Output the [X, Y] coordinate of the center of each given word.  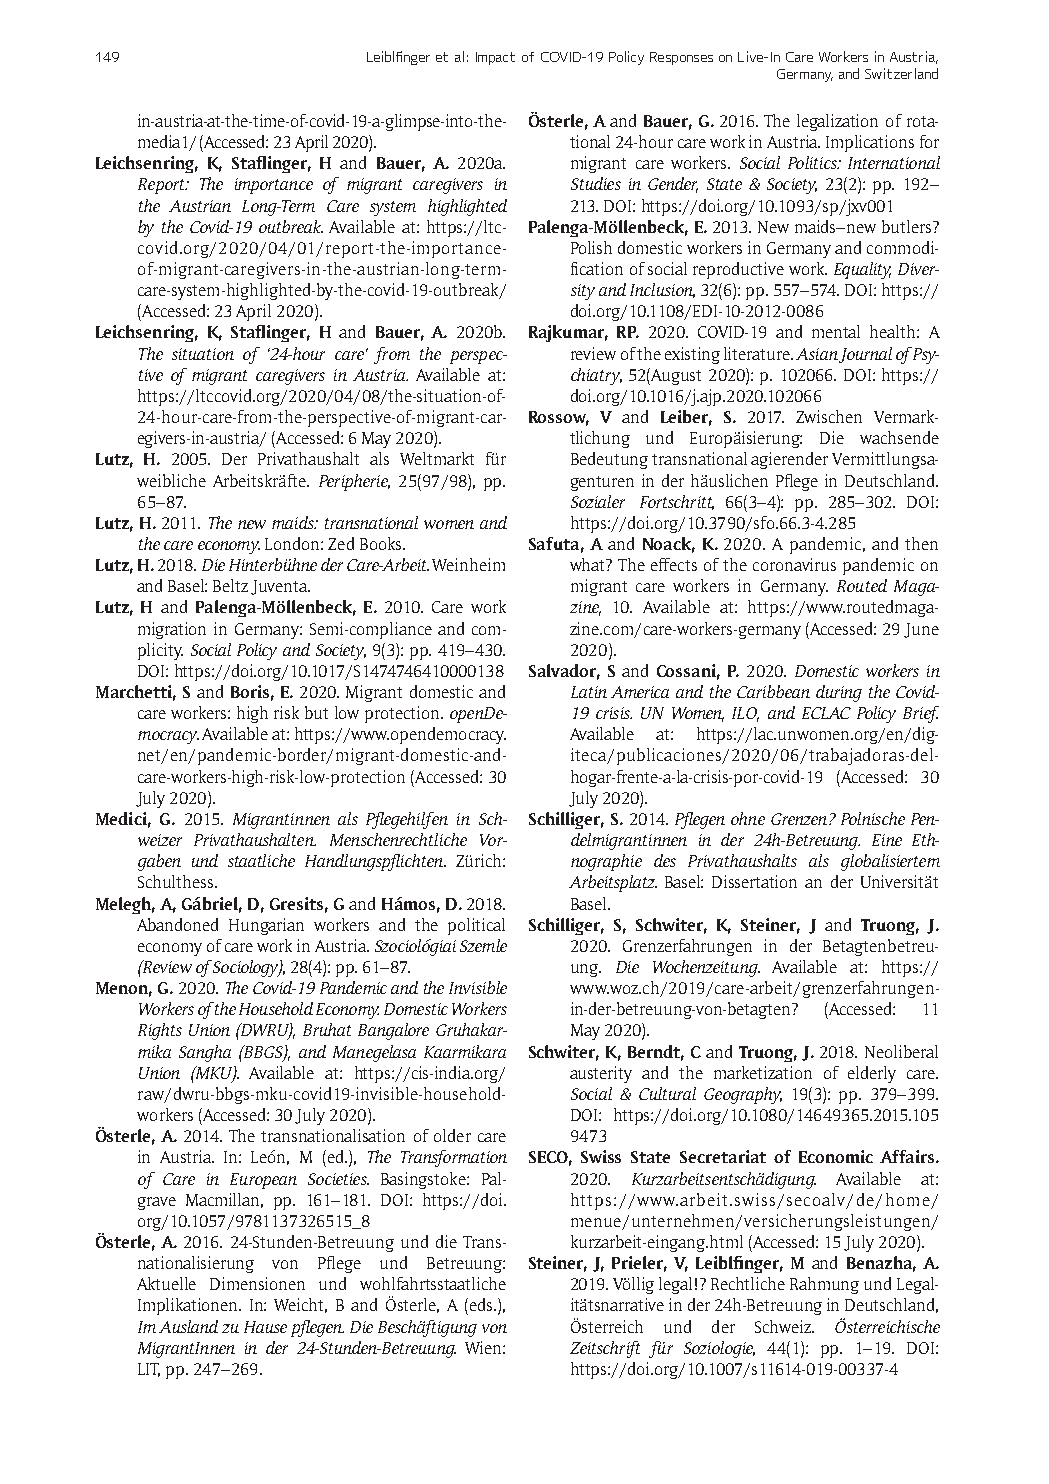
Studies [596, 183]
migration [172, 630]
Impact [495, 58]
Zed [341, 543]
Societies [338, 1179]
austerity [601, 1074]
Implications [870, 143]
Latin [589, 692]
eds [483, 1304]
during [839, 693]
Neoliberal [901, 1051]
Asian [817, 354]
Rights [160, 1031]
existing [692, 355]
